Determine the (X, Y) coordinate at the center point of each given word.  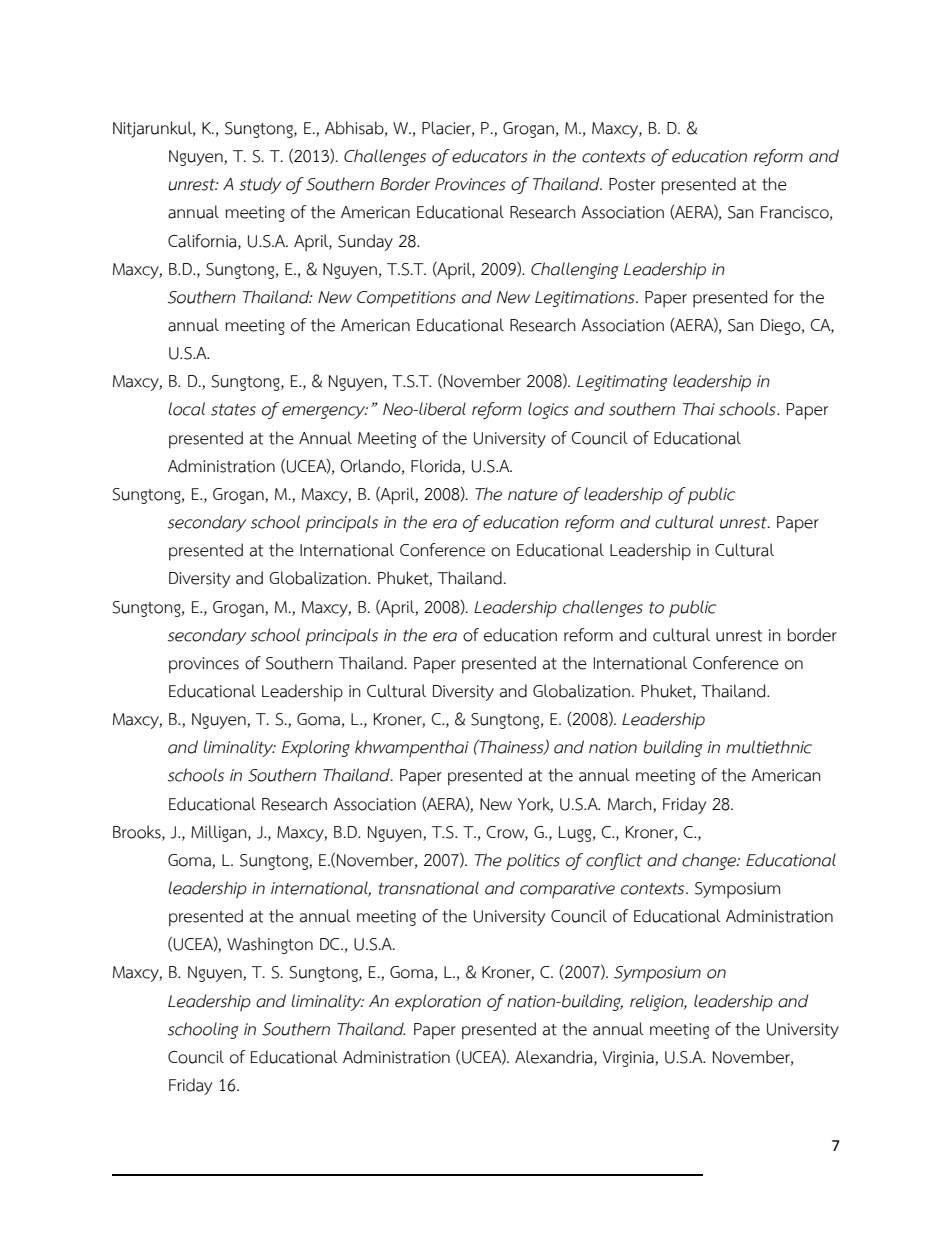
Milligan (220, 833)
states (233, 410)
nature (533, 495)
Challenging (575, 270)
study (260, 185)
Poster (632, 184)
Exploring (316, 749)
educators (490, 156)
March (630, 804)
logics (548, 410)
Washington (270, 945)
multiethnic (769, 747)
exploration (438, 1003)
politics (533, 862)
